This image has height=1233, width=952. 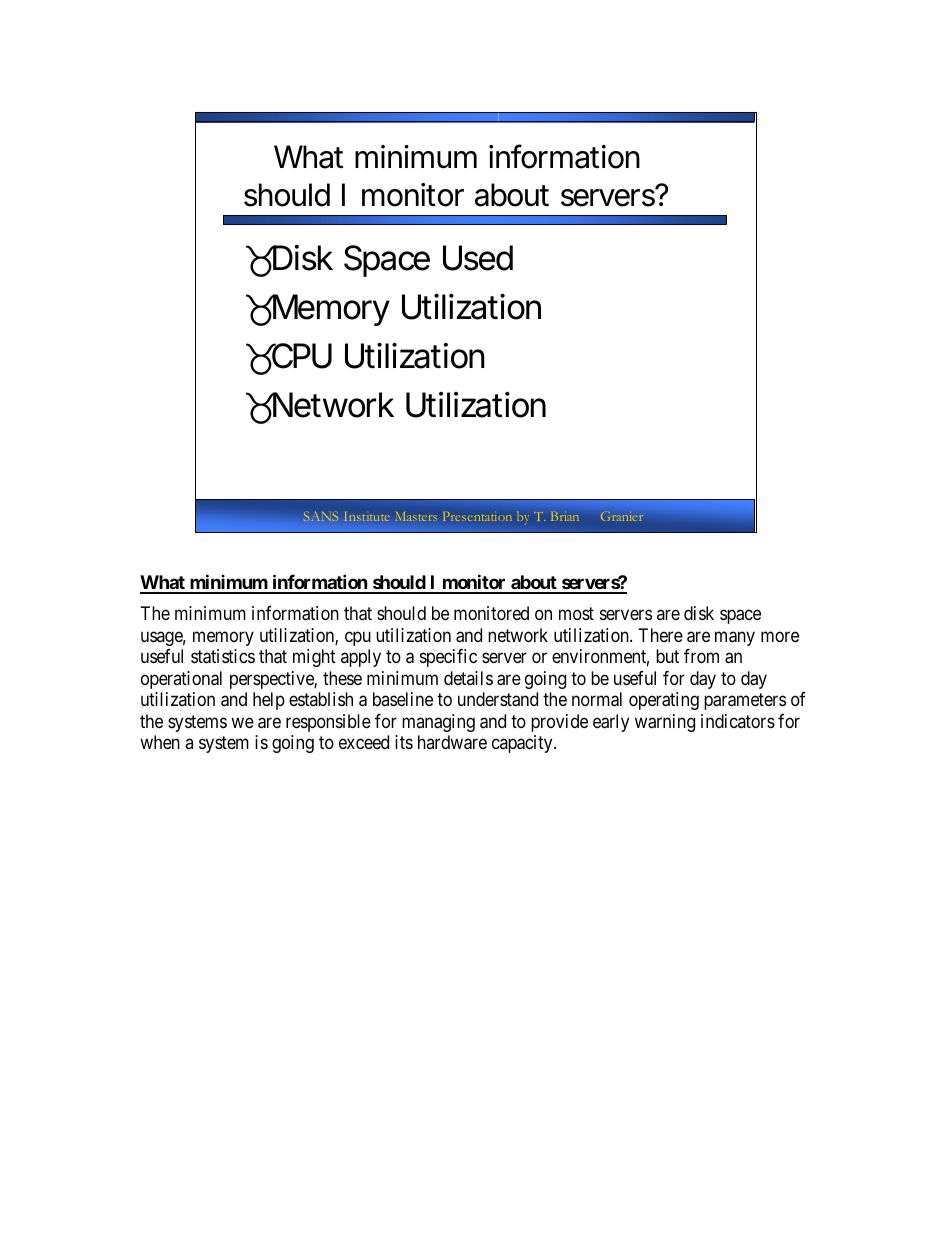 What do you see at coordinates (448, 658) in the image?
I see `specific` at bounding box center [448, 658].
